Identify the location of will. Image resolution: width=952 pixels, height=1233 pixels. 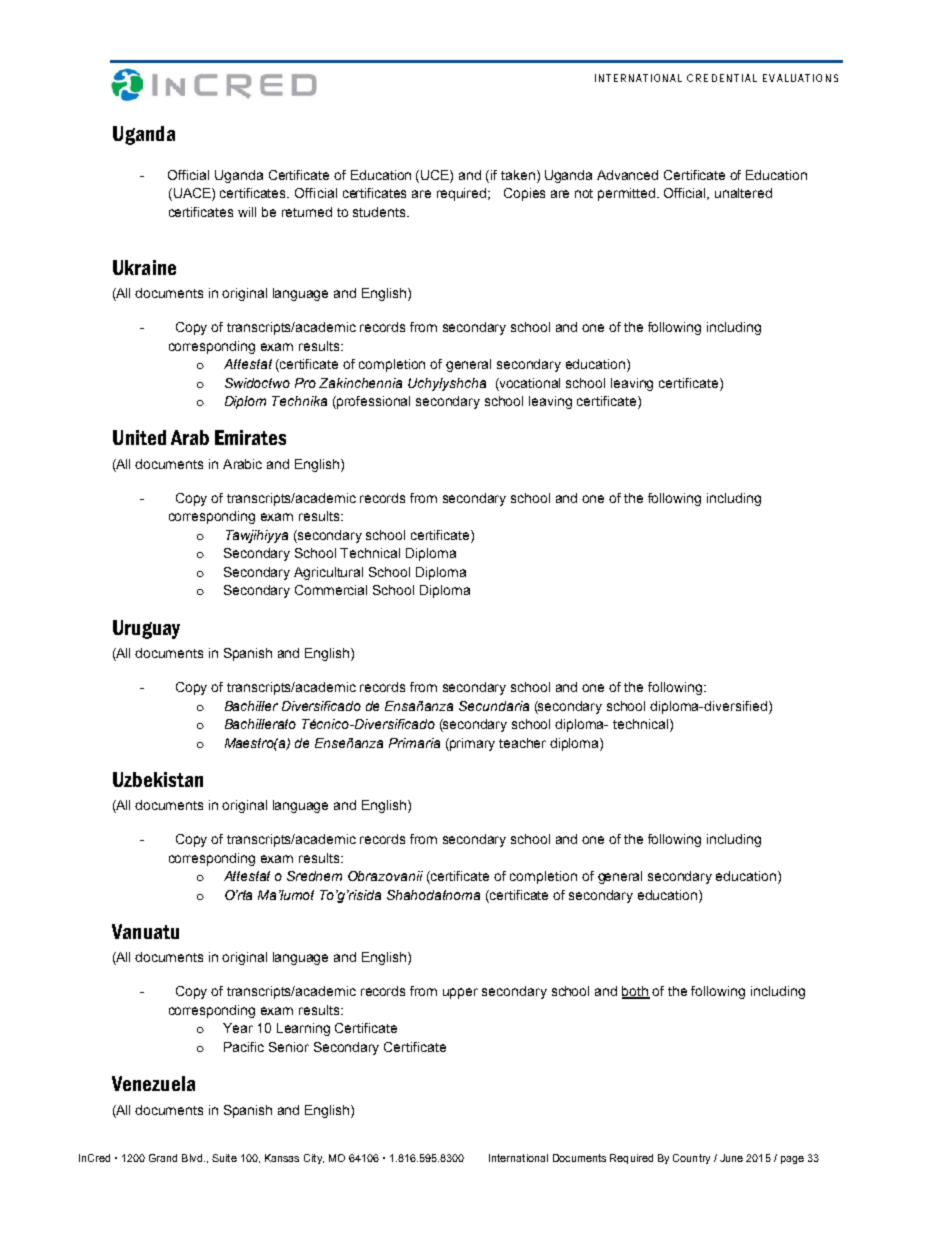
(247, 212).
